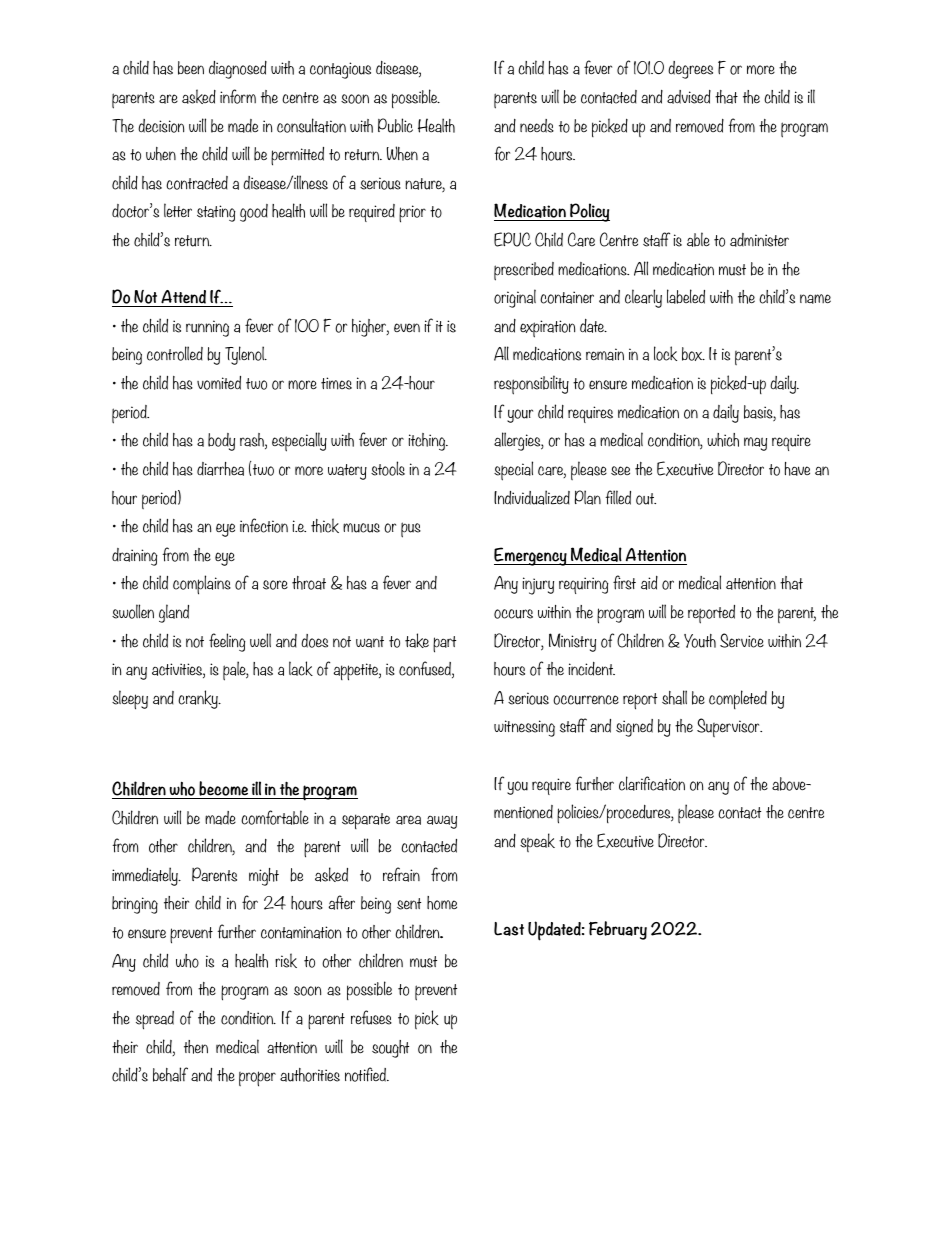  Describe the element at coordinates (524, 728) in the screenshot. I see `witnessing` at that location.
